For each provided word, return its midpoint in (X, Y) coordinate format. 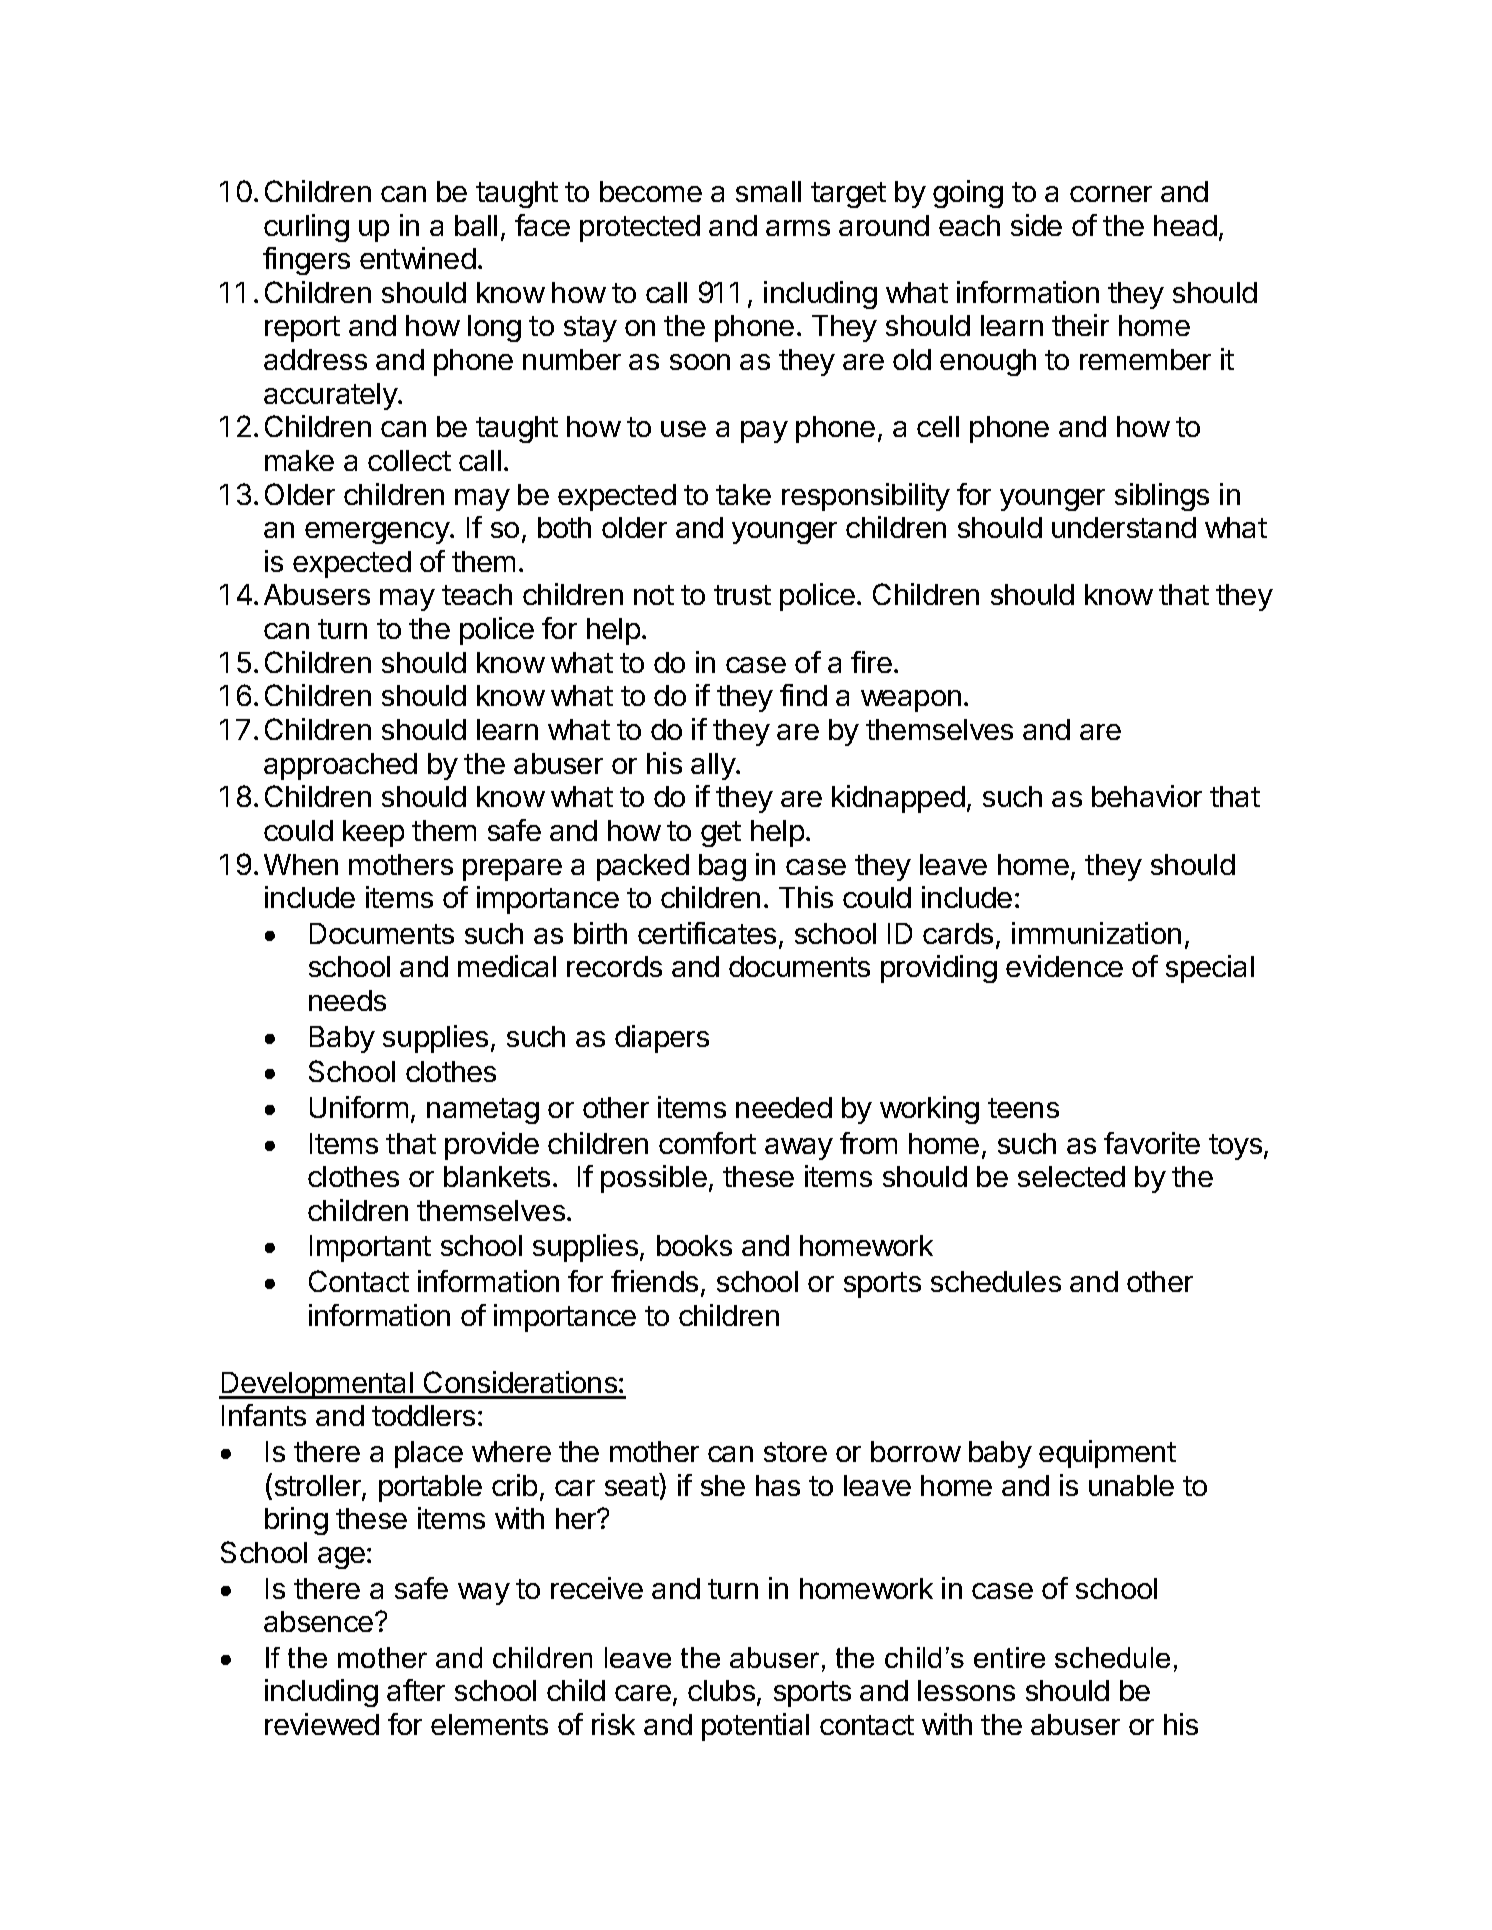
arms (798, 228)
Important (370, 1248)
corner (1111, 194)
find (803, 695)
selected (1071, 1176)
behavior (1147, 796)
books (694, 1245)
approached (340, 766)
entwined (418, 258)
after (416, 1690)
